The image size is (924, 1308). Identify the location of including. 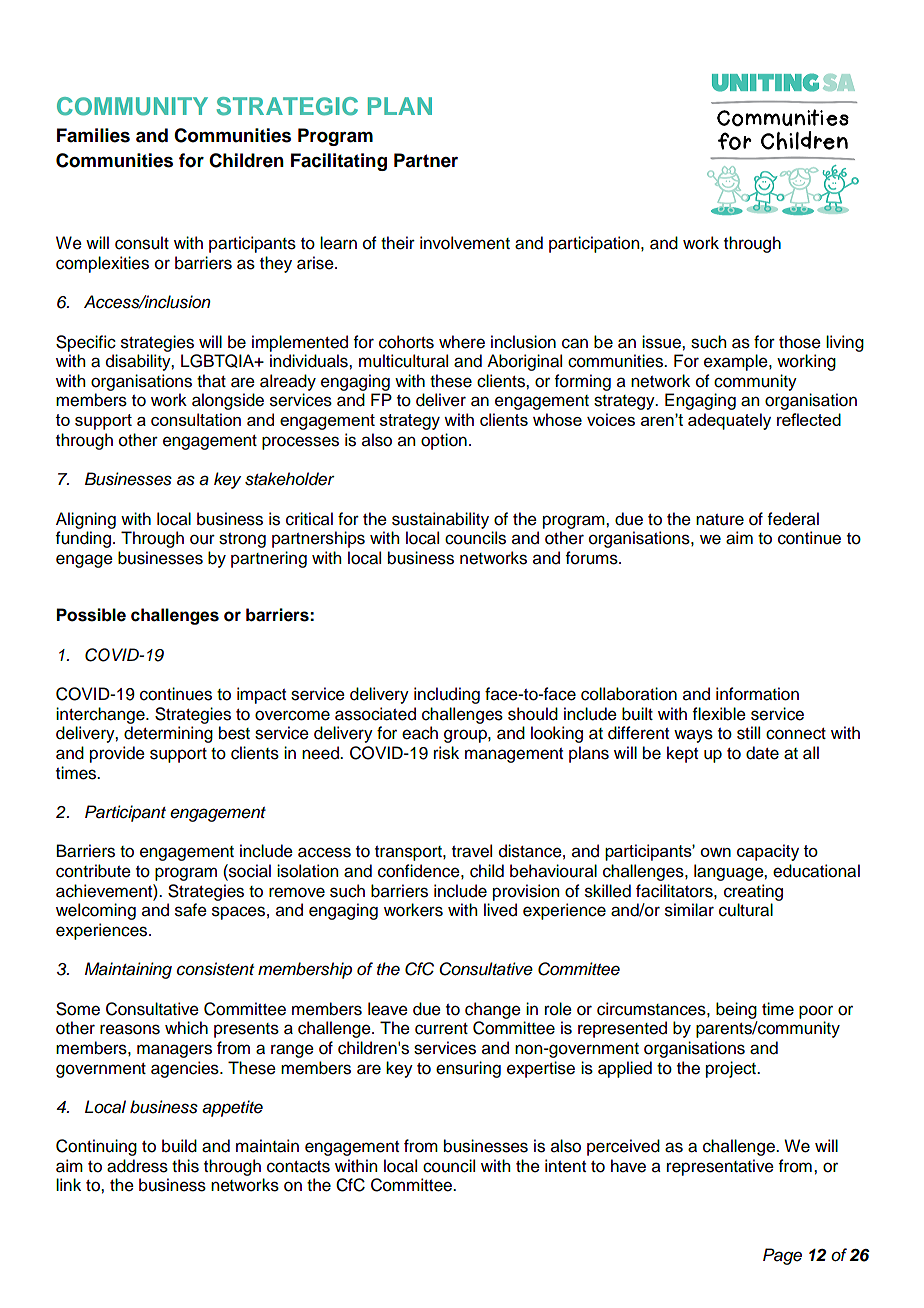
(447, 695).
